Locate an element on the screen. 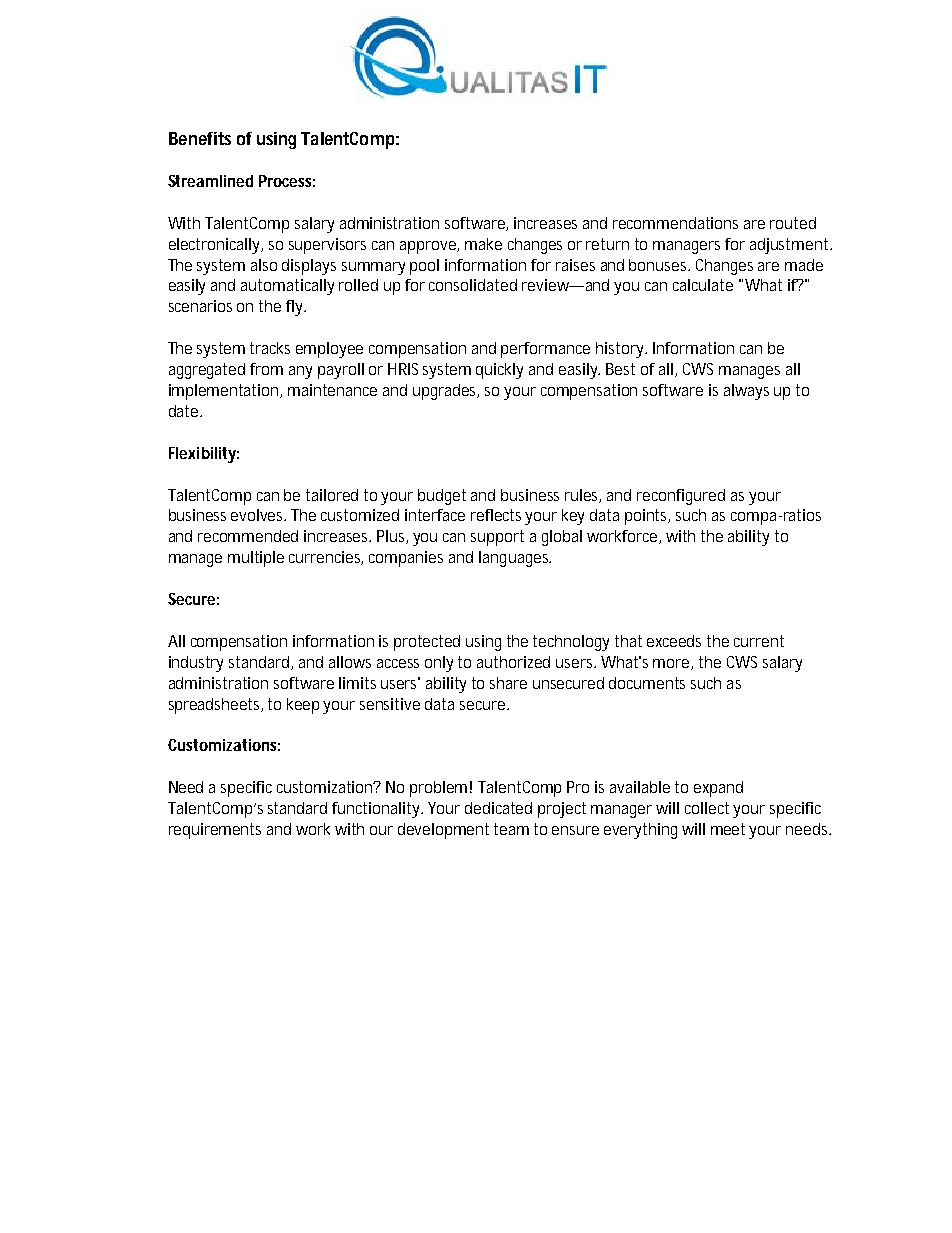 This screenshot has width=952, height=1233. current is located at coordinates (759, 641).
